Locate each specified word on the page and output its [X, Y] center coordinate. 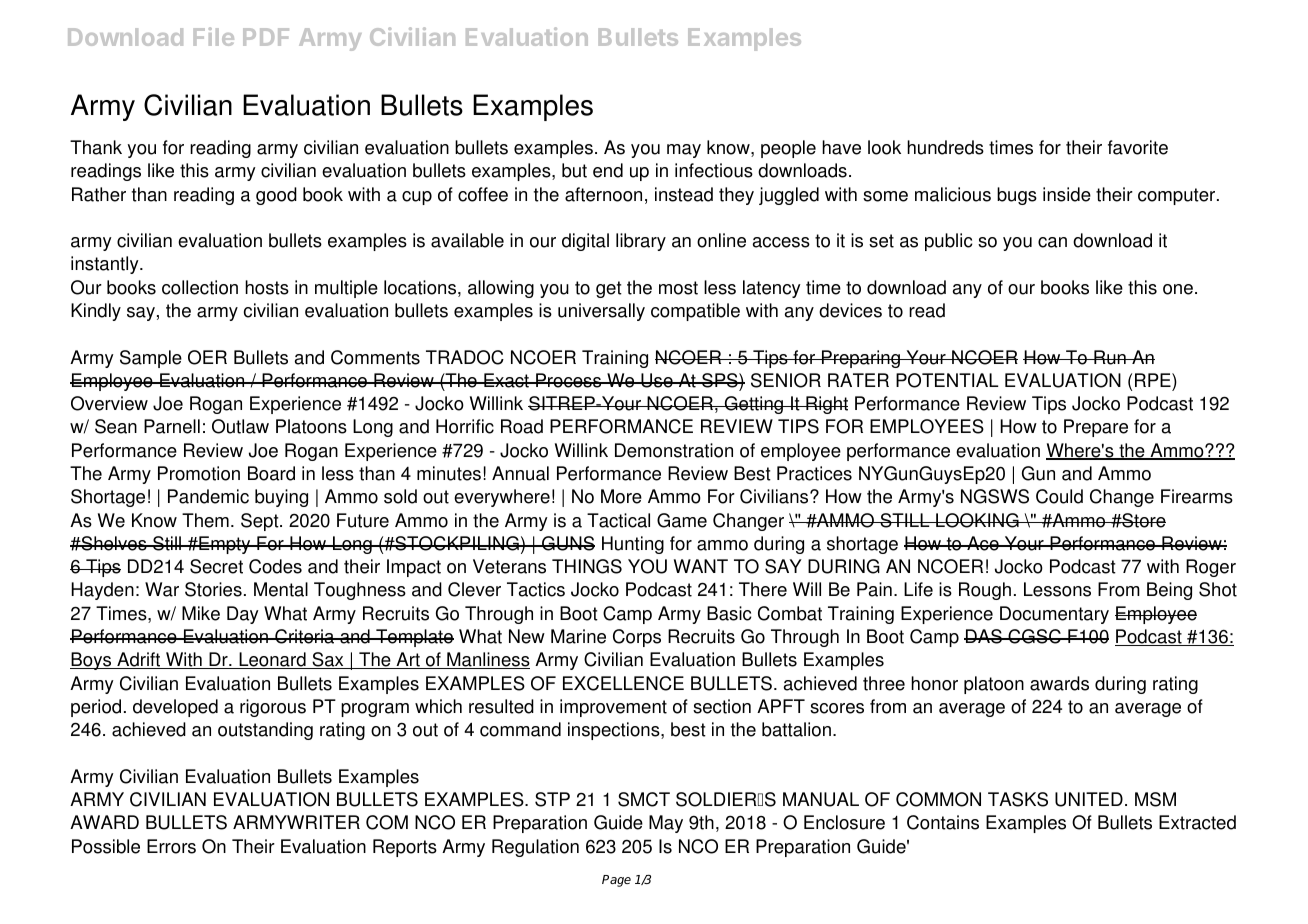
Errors [171, 846]
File [214, 36]
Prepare [1096, 428]
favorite [1138, 147]
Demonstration [674, 450]
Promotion [199, 473]
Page [616, 881]
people [788, 149]
